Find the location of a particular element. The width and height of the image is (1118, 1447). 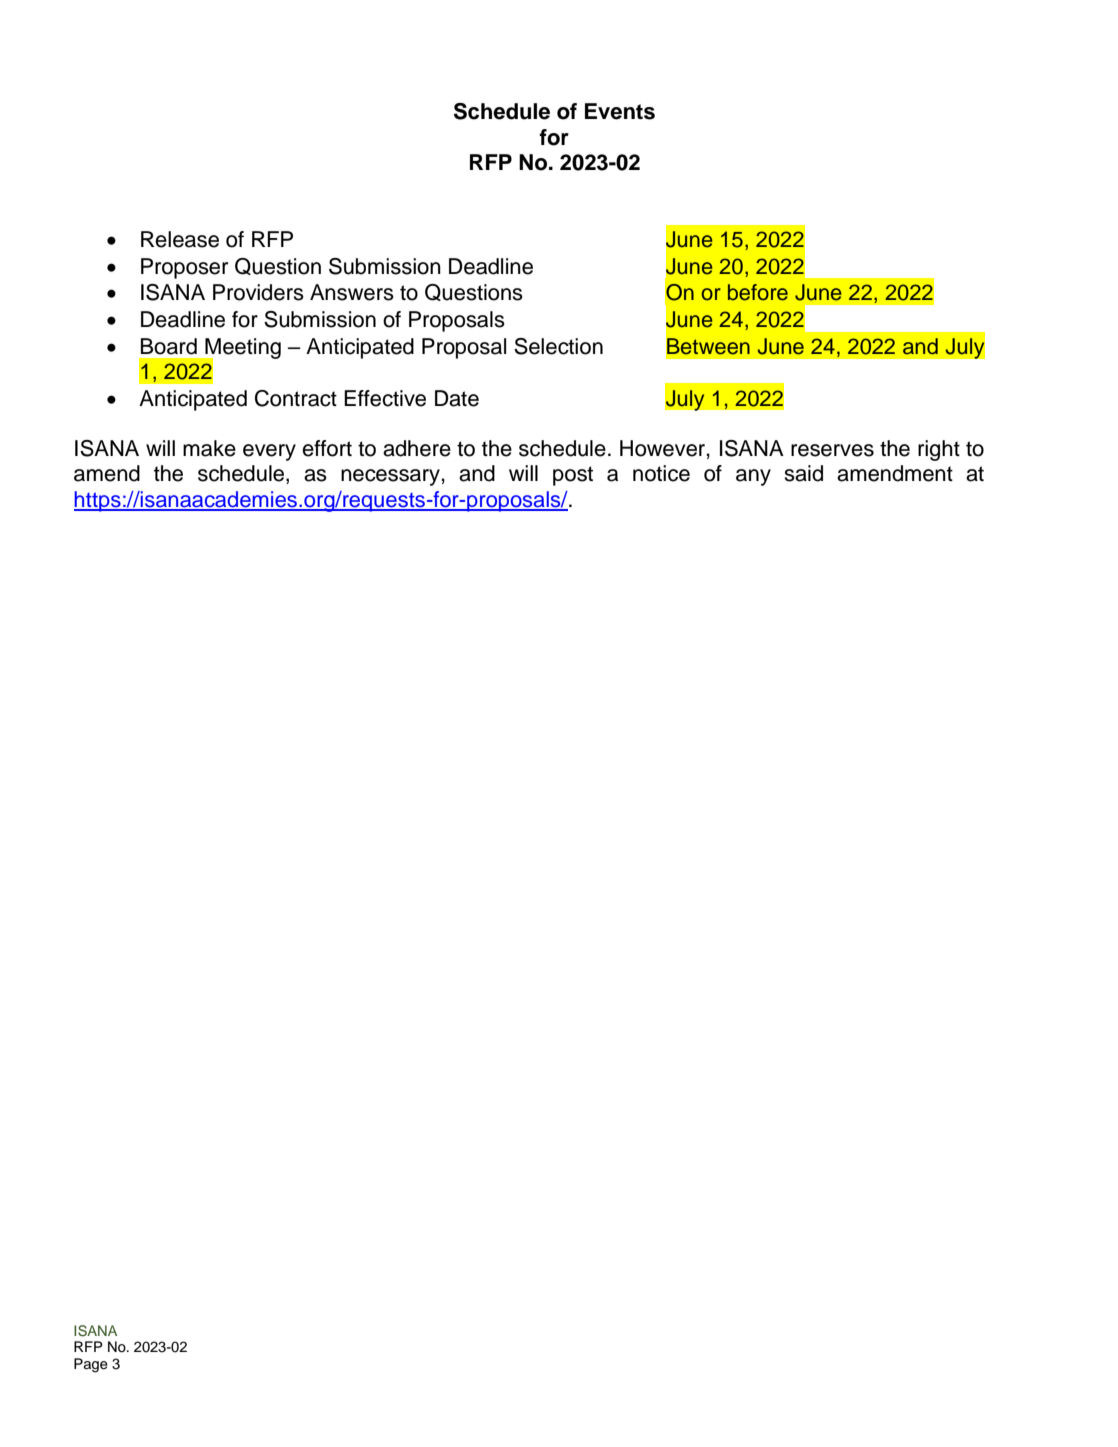

post is located at coordinates (573, 476).
